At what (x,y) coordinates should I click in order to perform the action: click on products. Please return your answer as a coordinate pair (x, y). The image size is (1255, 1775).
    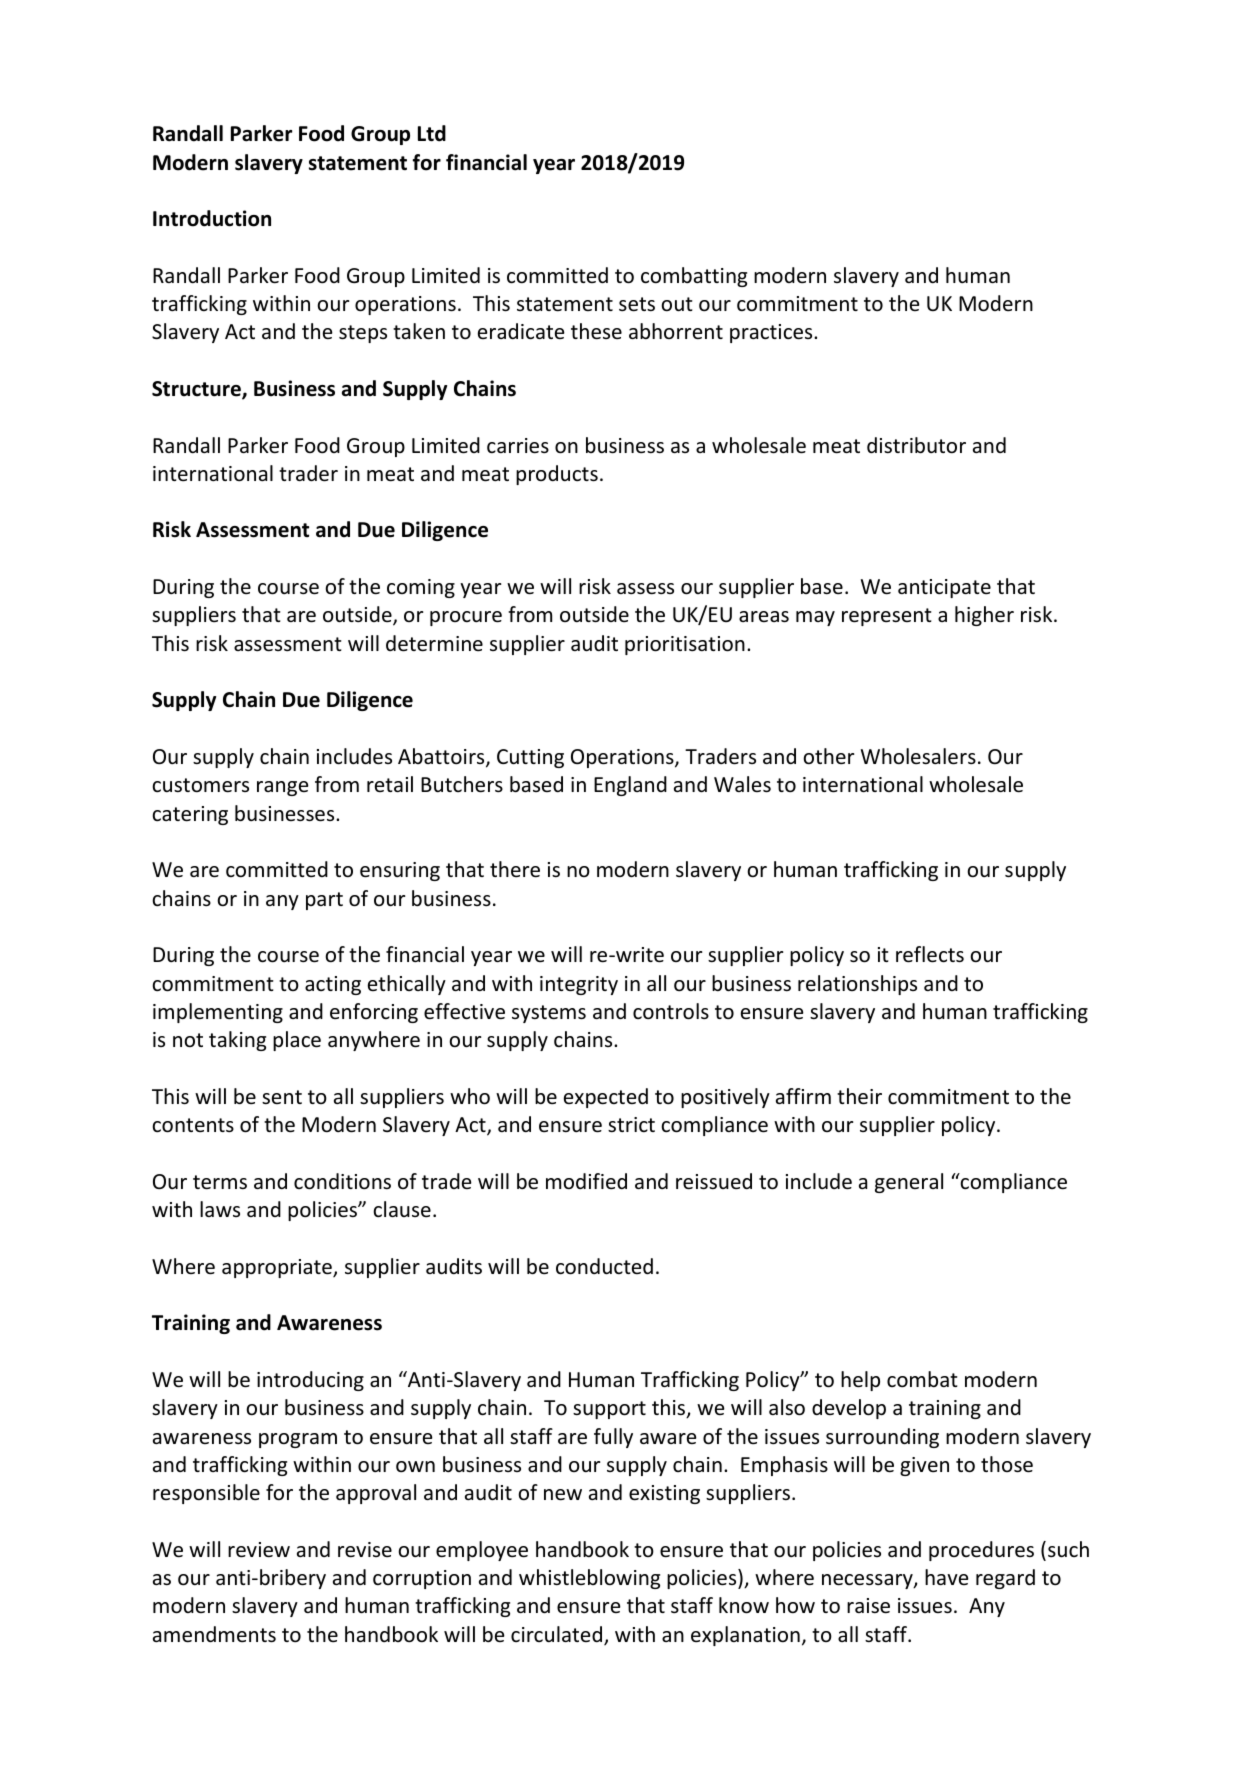
    Looking at the image, I should click on (557, 475).
